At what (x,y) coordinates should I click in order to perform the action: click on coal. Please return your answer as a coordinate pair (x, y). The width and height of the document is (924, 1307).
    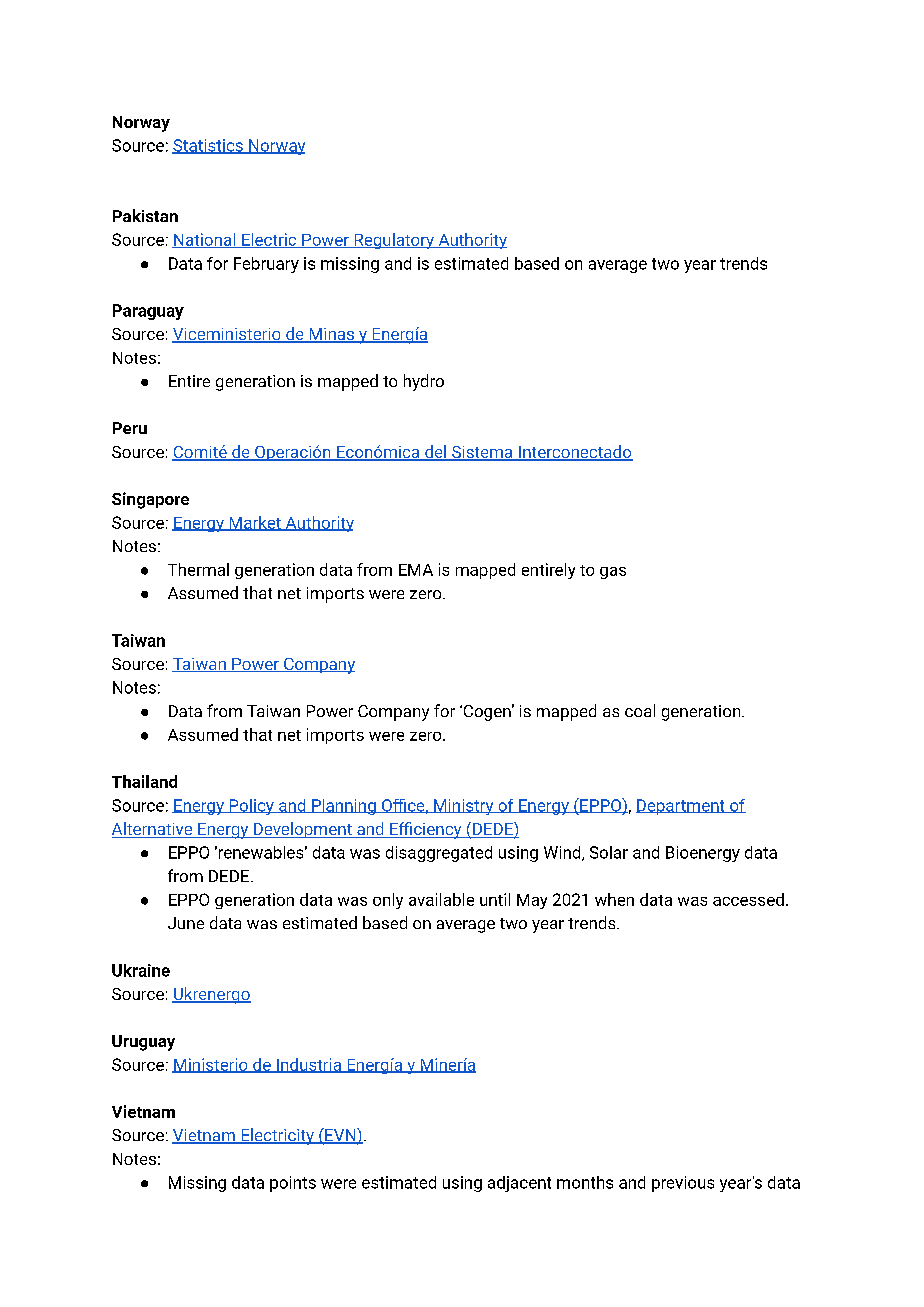
    Looking at the image, I should click on (640, 710).
